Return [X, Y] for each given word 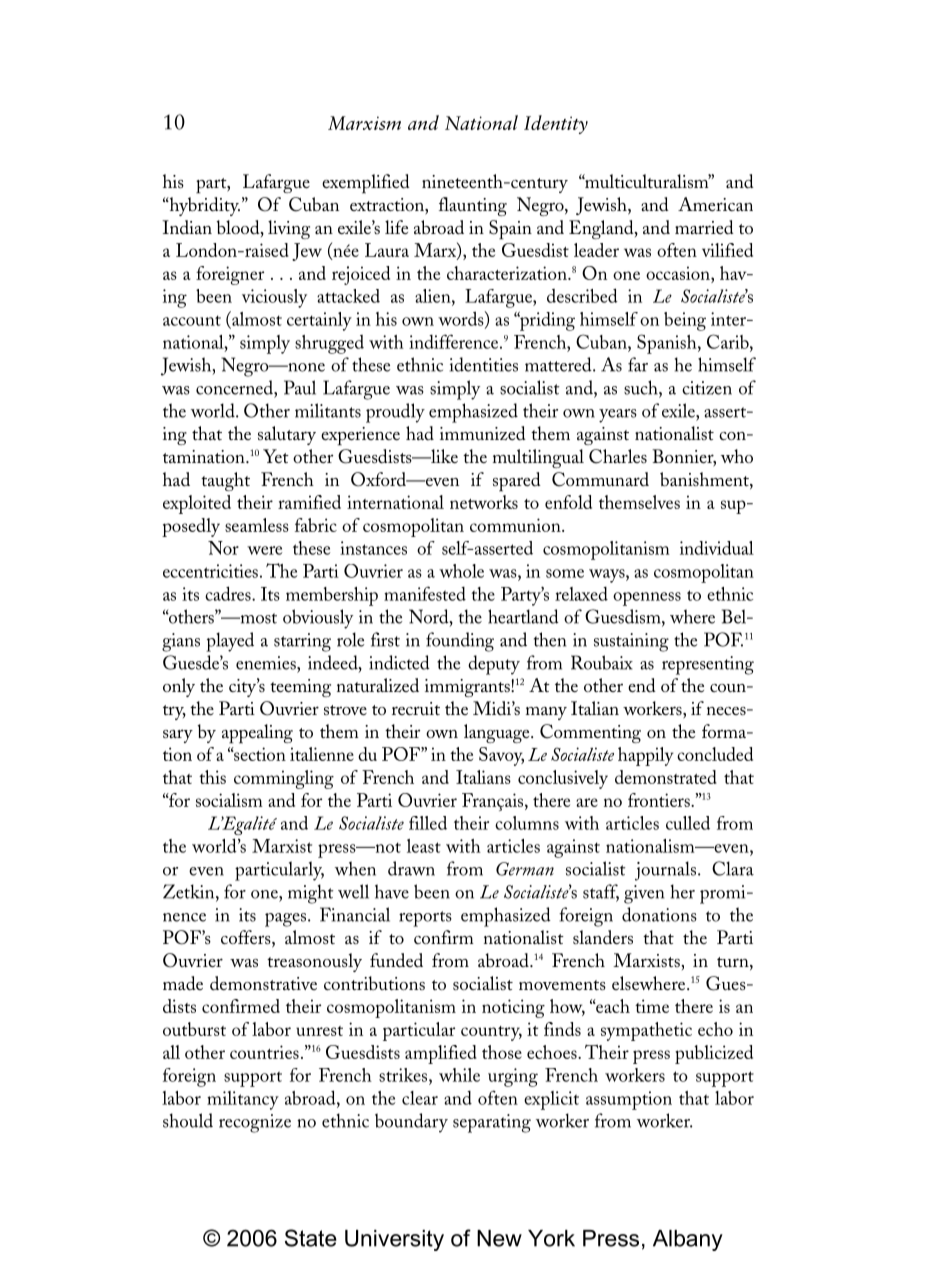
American [715, 204]
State [311, 1238]
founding [460, 642]
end [642, 685]
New [499, 1238]
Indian [187, 227]
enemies [267, 663]
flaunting [473, 206]
